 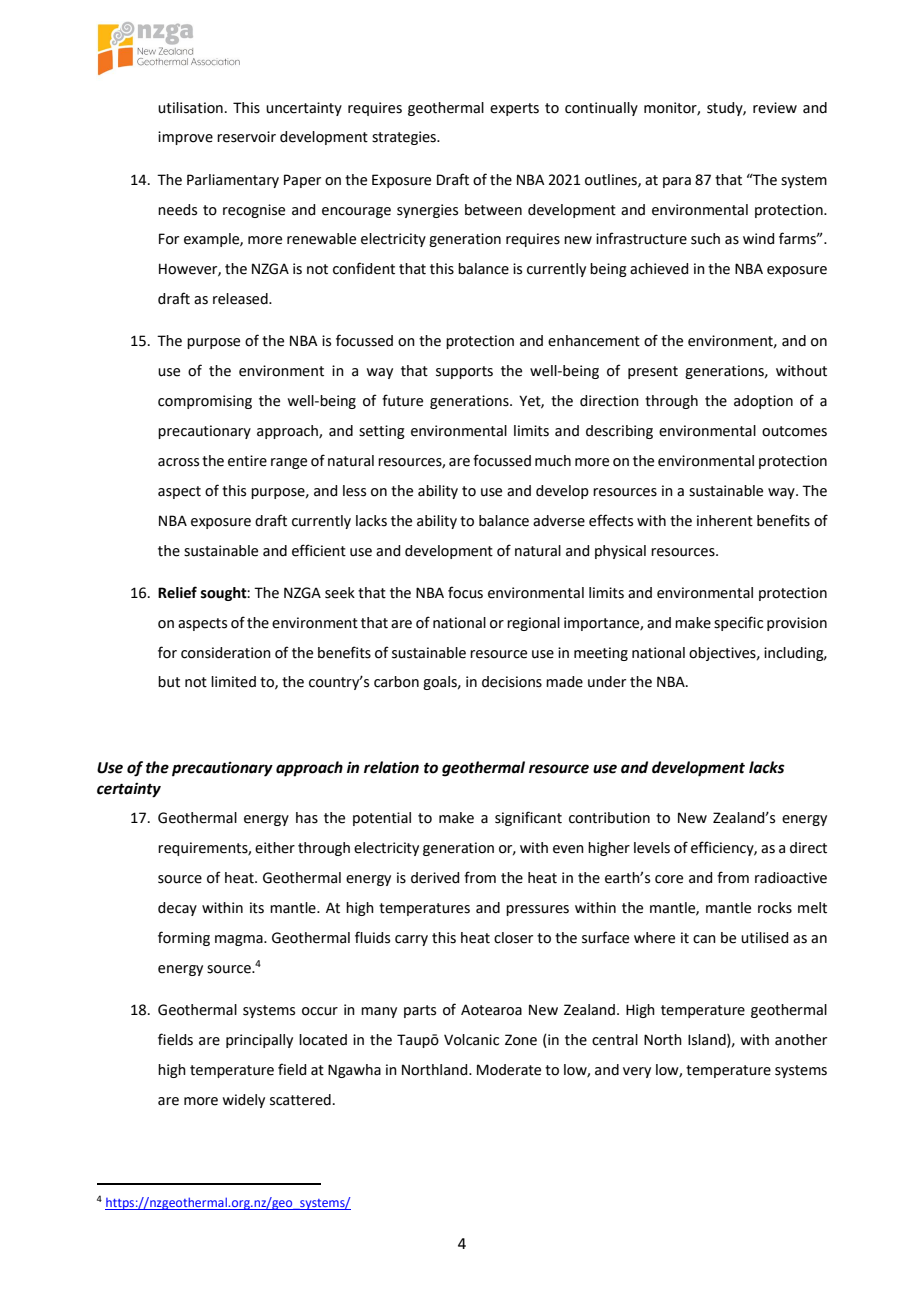 I want to click on reservoir, so click(x=246, y=137).
